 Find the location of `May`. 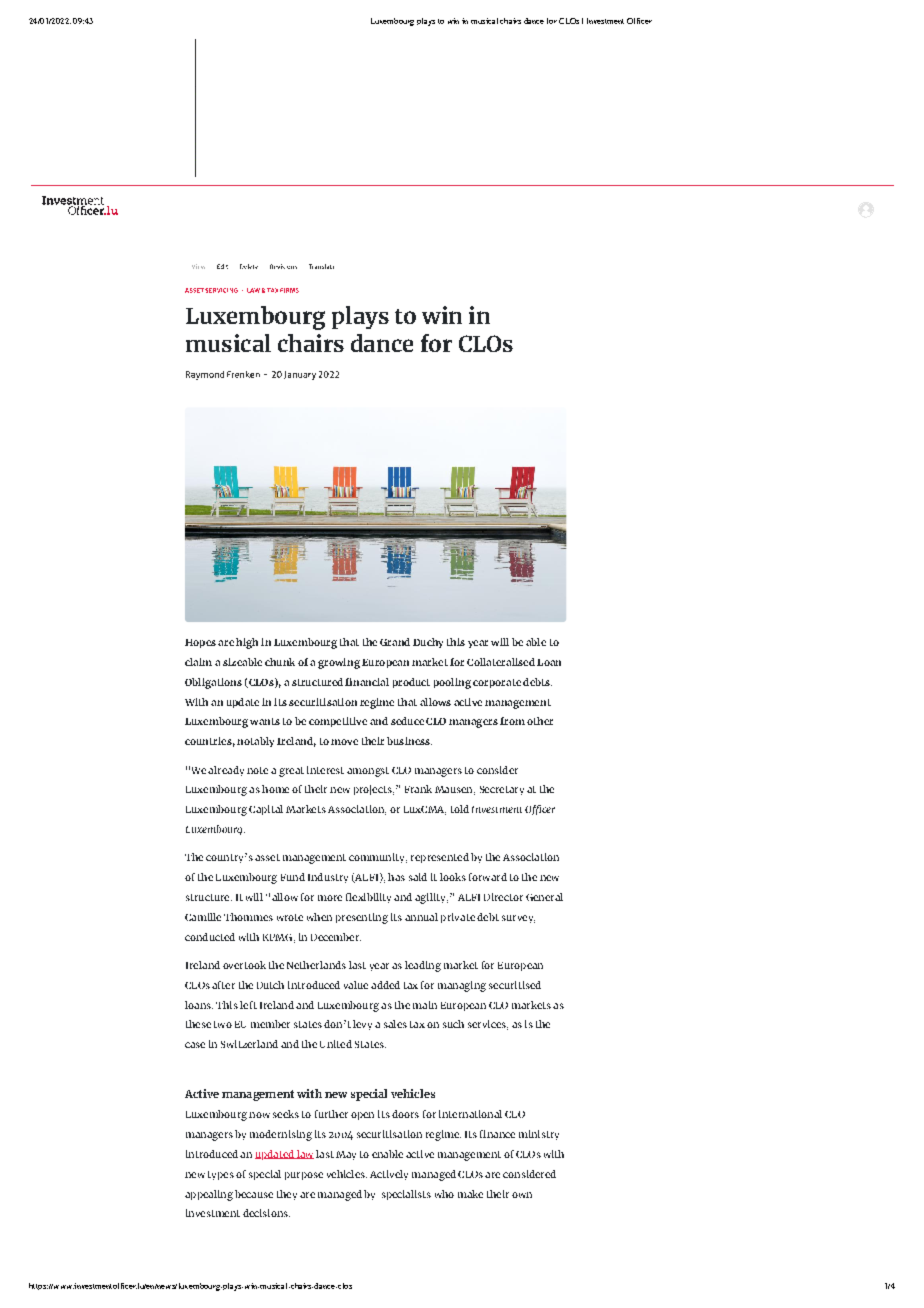

May is located at coordinates (346, 1155).
